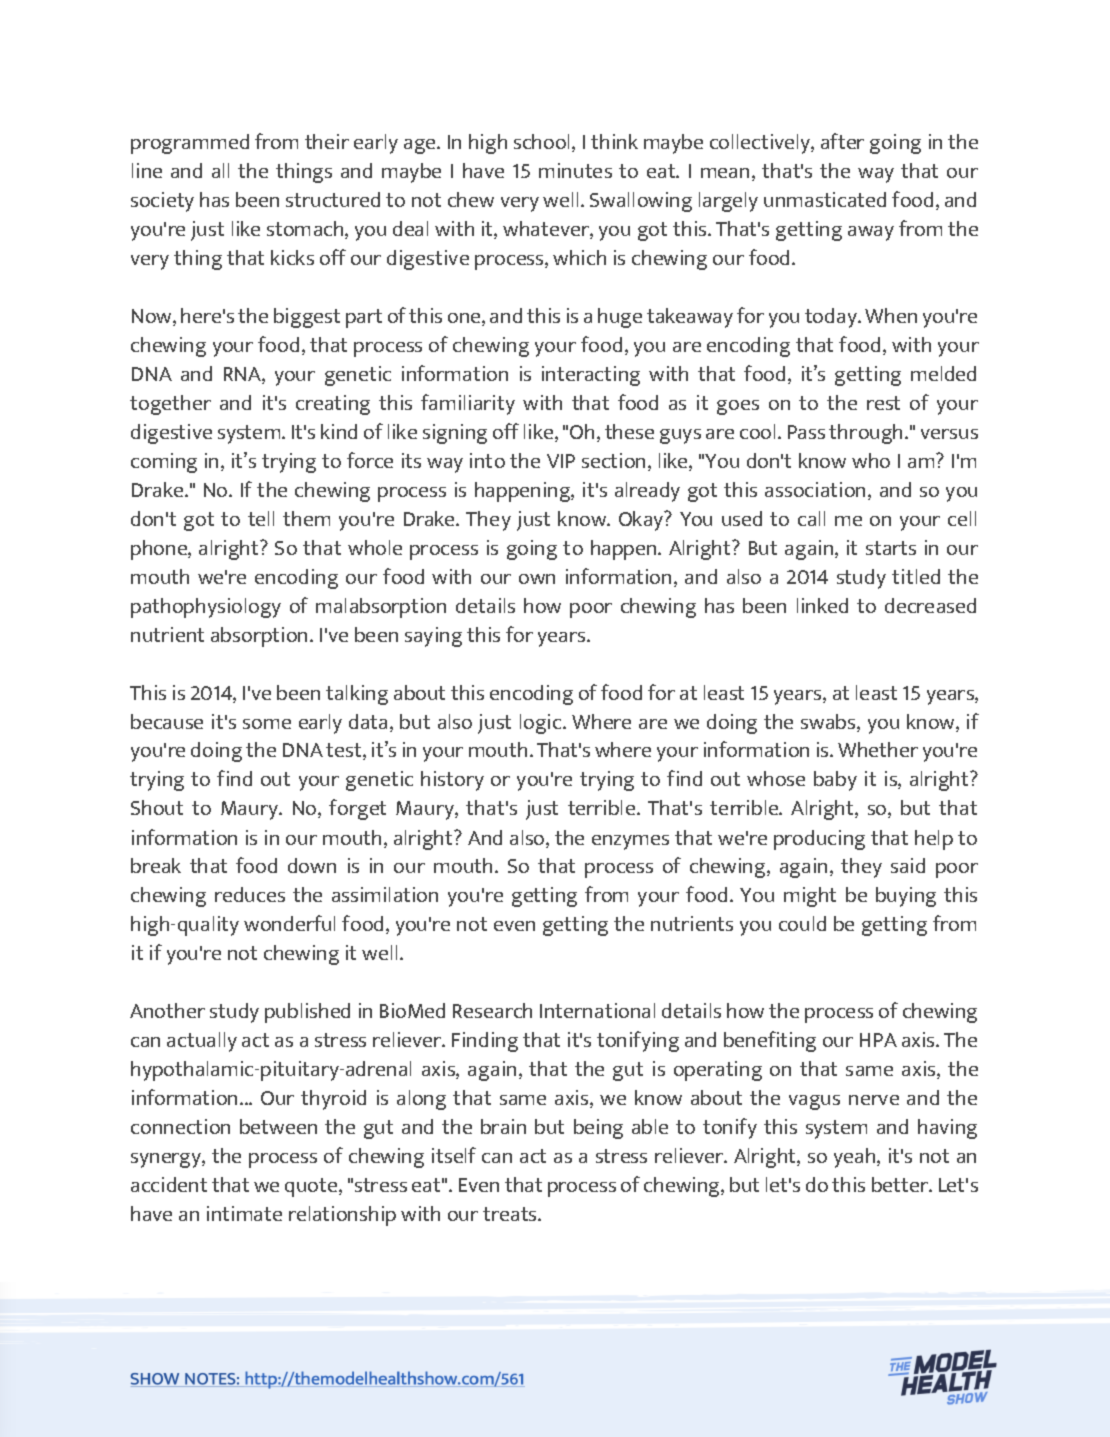 This image has width=1110, height=1437. I want to click on minutes, so click(575, 170).
